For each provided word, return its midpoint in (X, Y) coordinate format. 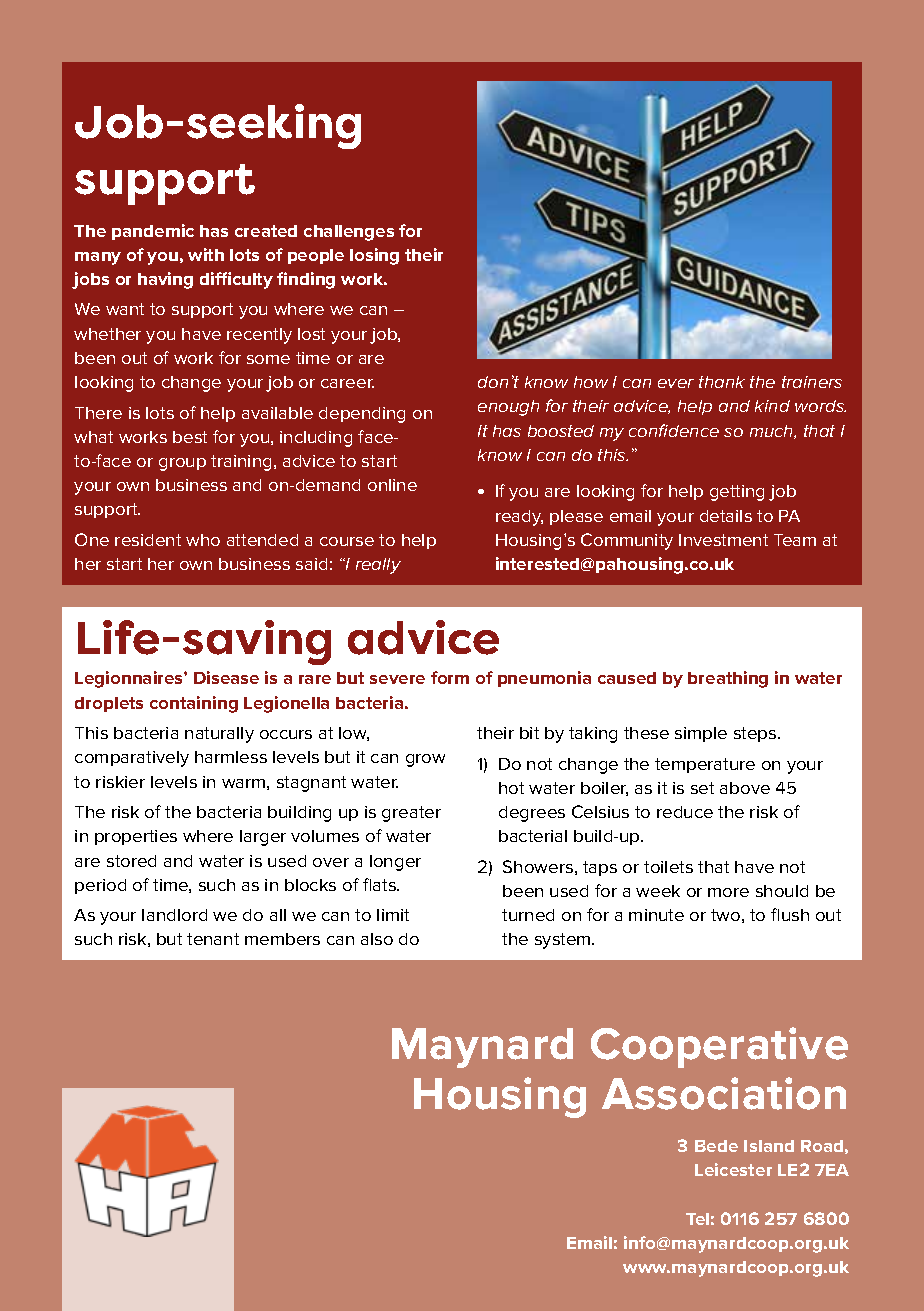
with (206, 254)
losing (374, 256)
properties (136, 837)
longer (395, 863)
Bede (716, 1146)
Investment (723, 540)
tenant (213, 939)
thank (722, 382)
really (378, 566)
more (728, 892)
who (203, 540)
